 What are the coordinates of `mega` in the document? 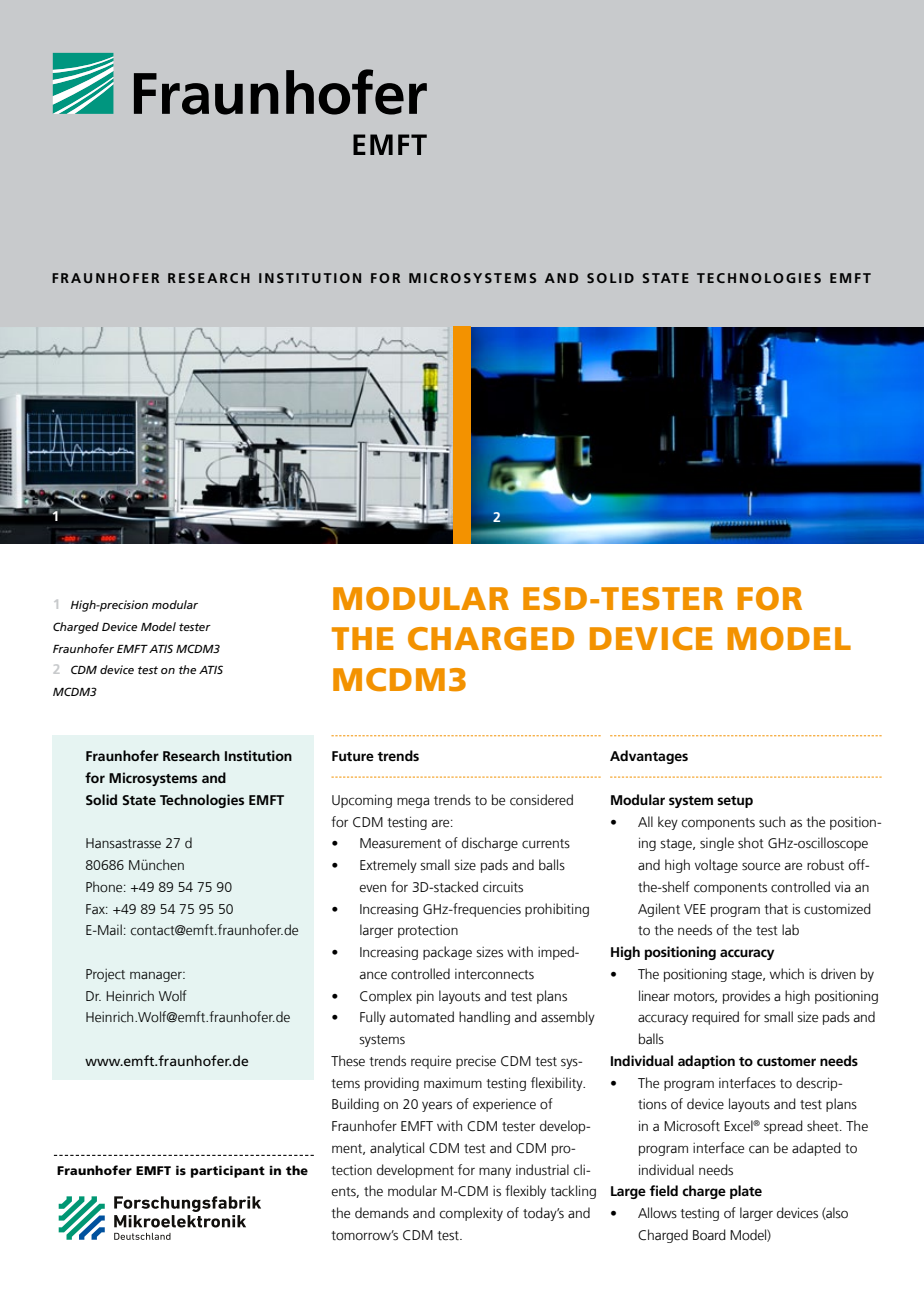 It's located at (413, 802).
